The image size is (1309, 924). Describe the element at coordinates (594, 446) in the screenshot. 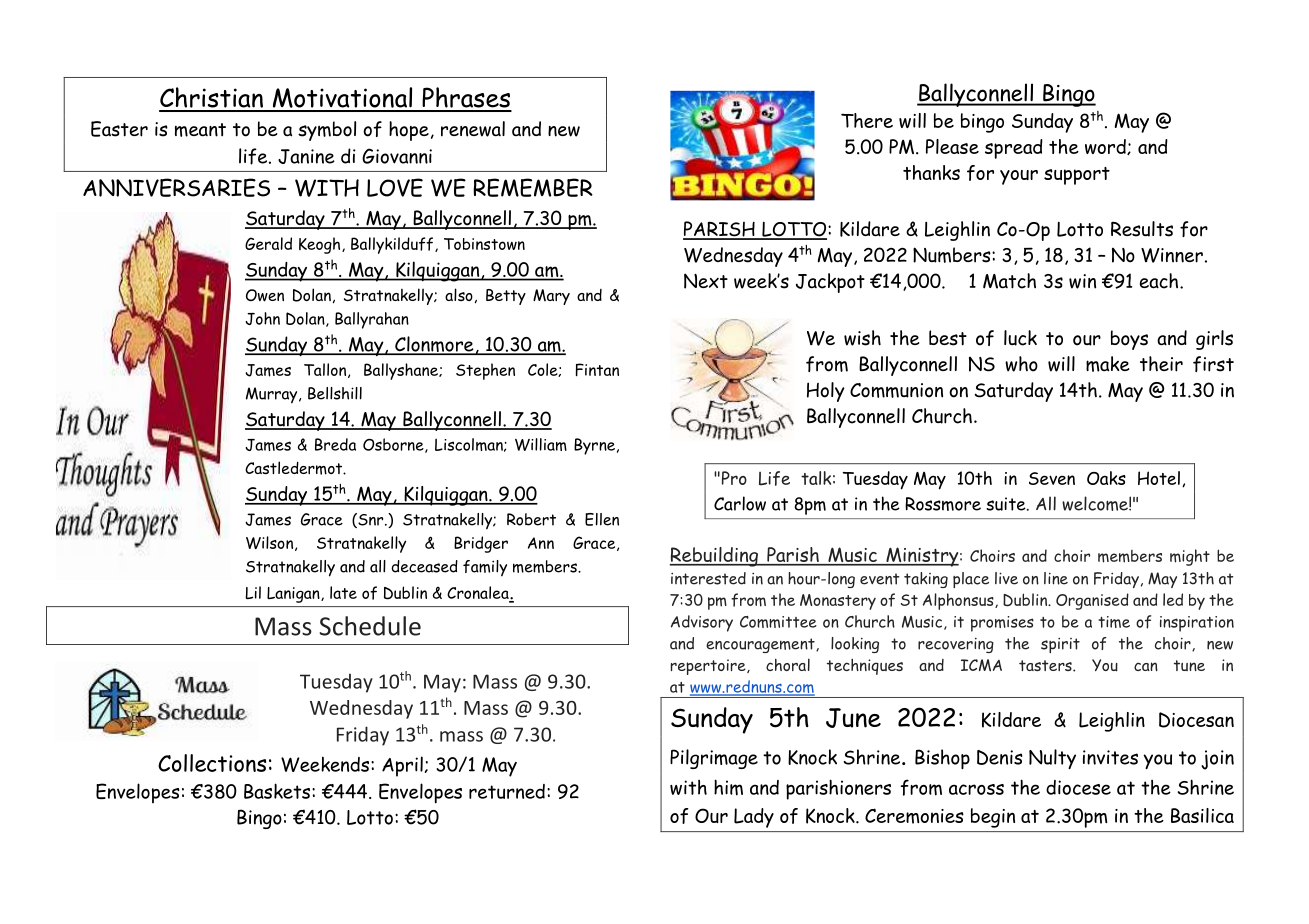

I see `Byrne` at that location.
